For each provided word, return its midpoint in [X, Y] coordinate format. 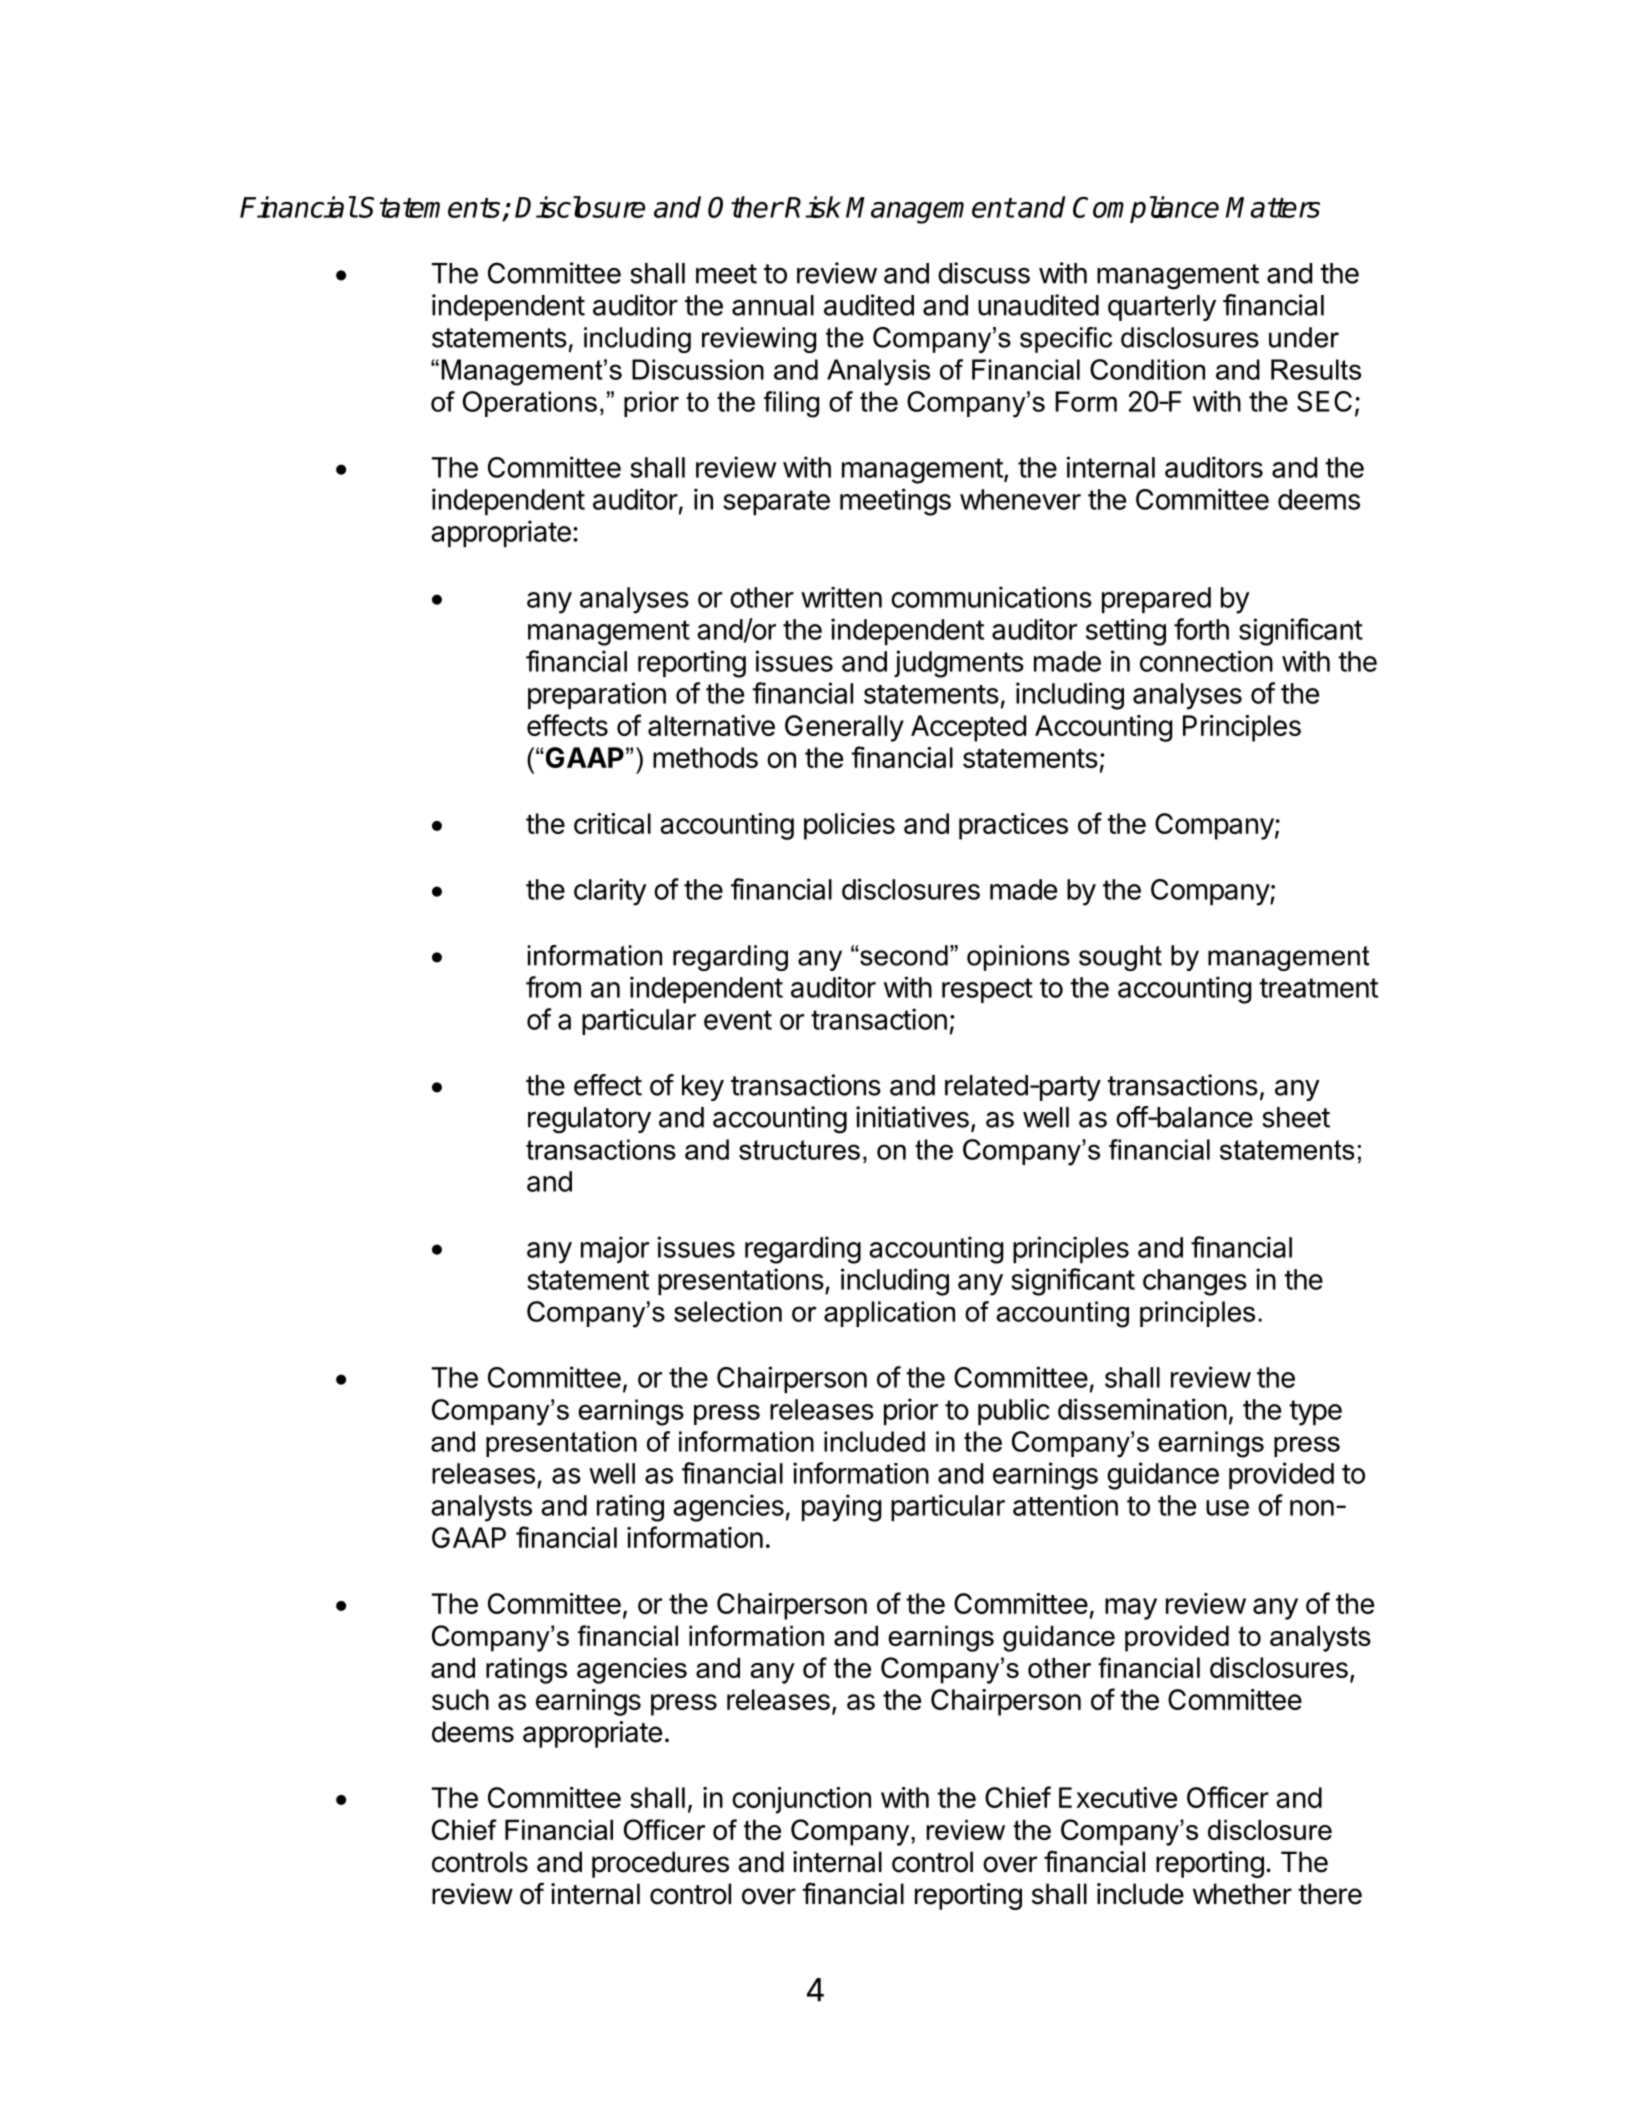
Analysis [878, 372]
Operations [530, 404]
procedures [660, 1864]
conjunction [801, 1800]
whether [1242, 1894]
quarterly [1162, 308]
